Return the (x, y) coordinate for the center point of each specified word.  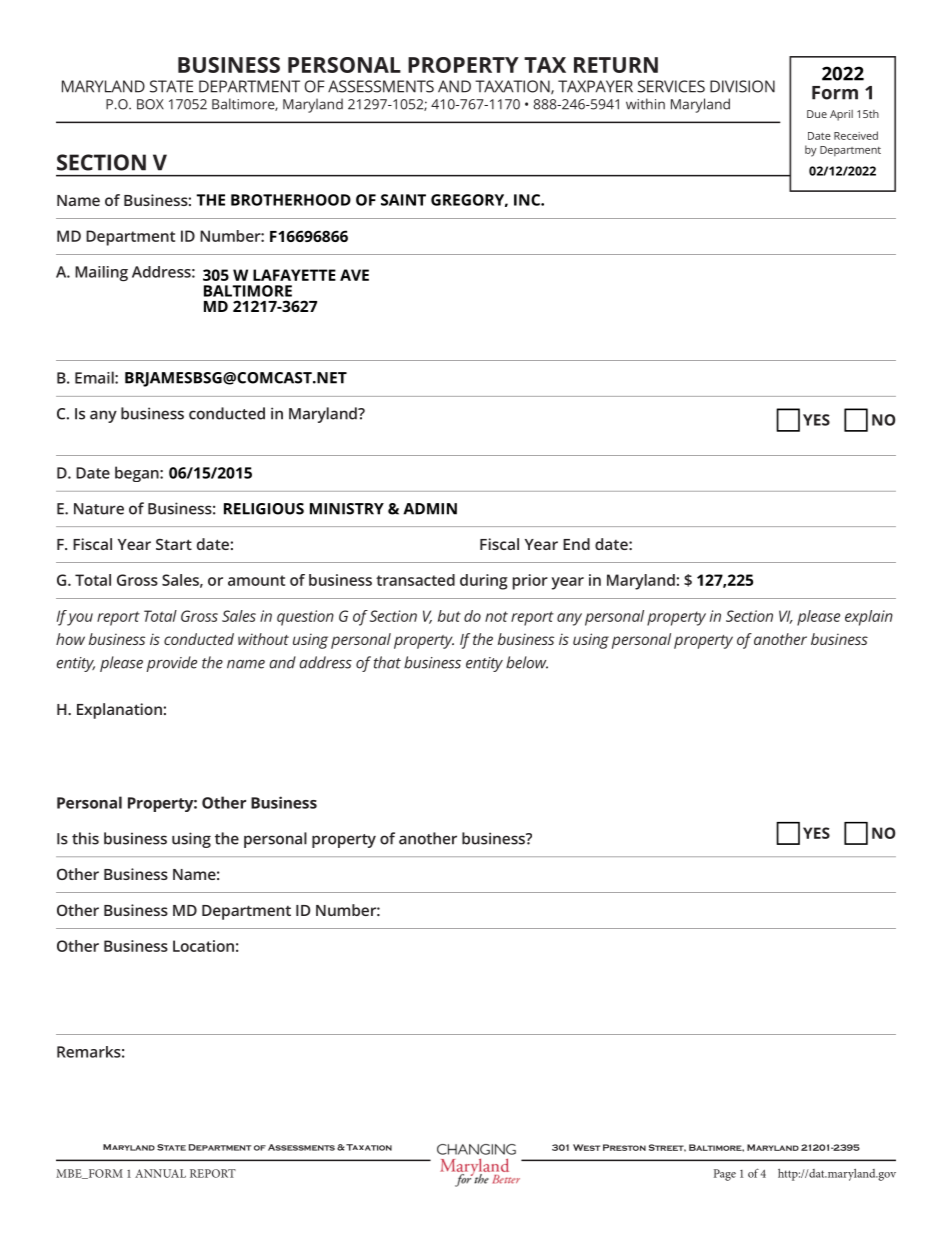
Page (725, 1175)
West (586, 1147)
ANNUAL (160, 1173)
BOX (150, 104)
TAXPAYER (595, 86)
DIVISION (742, 86)
